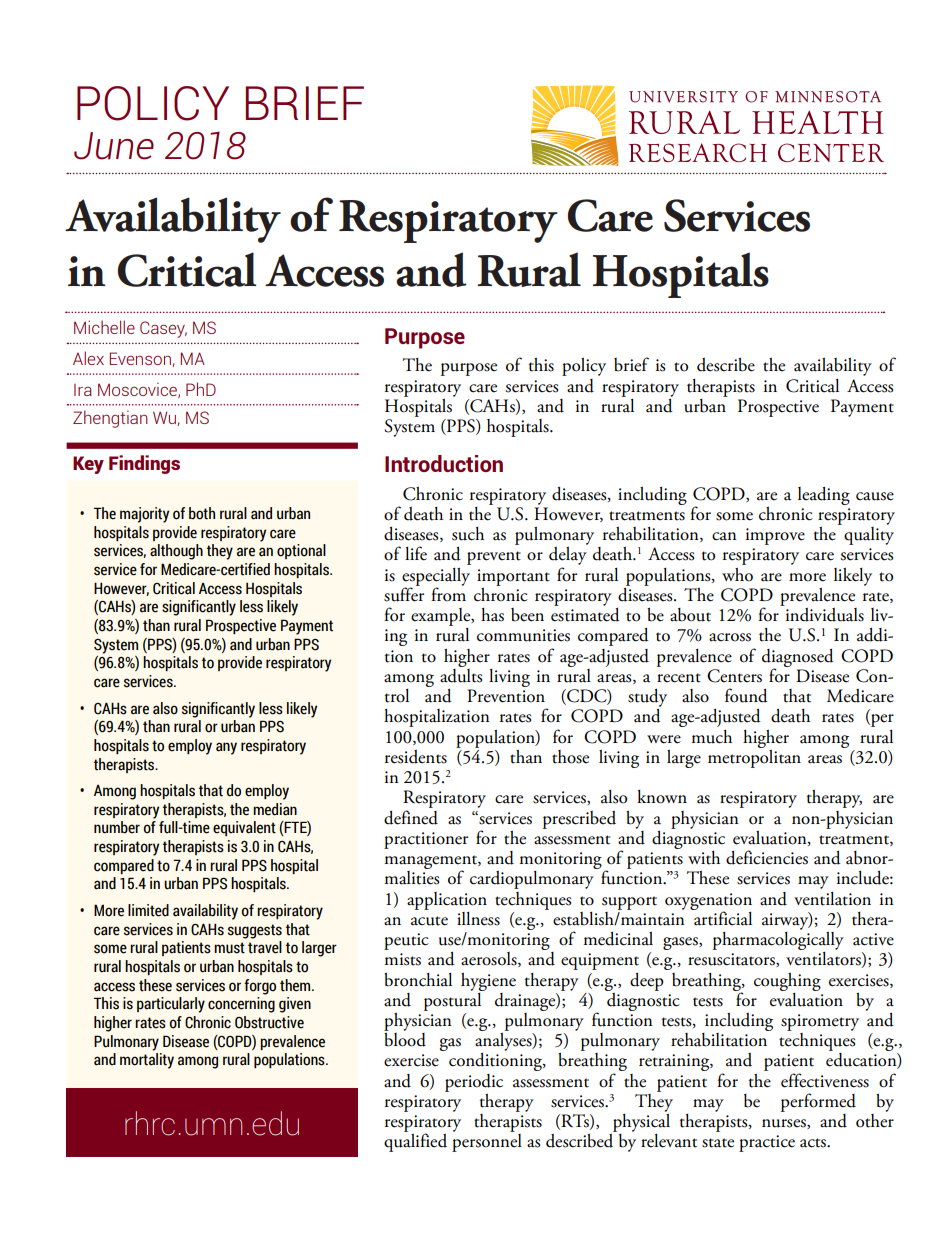 This screenshot has width=952, height=1233. I want to click on leading, so click(824, 496).
